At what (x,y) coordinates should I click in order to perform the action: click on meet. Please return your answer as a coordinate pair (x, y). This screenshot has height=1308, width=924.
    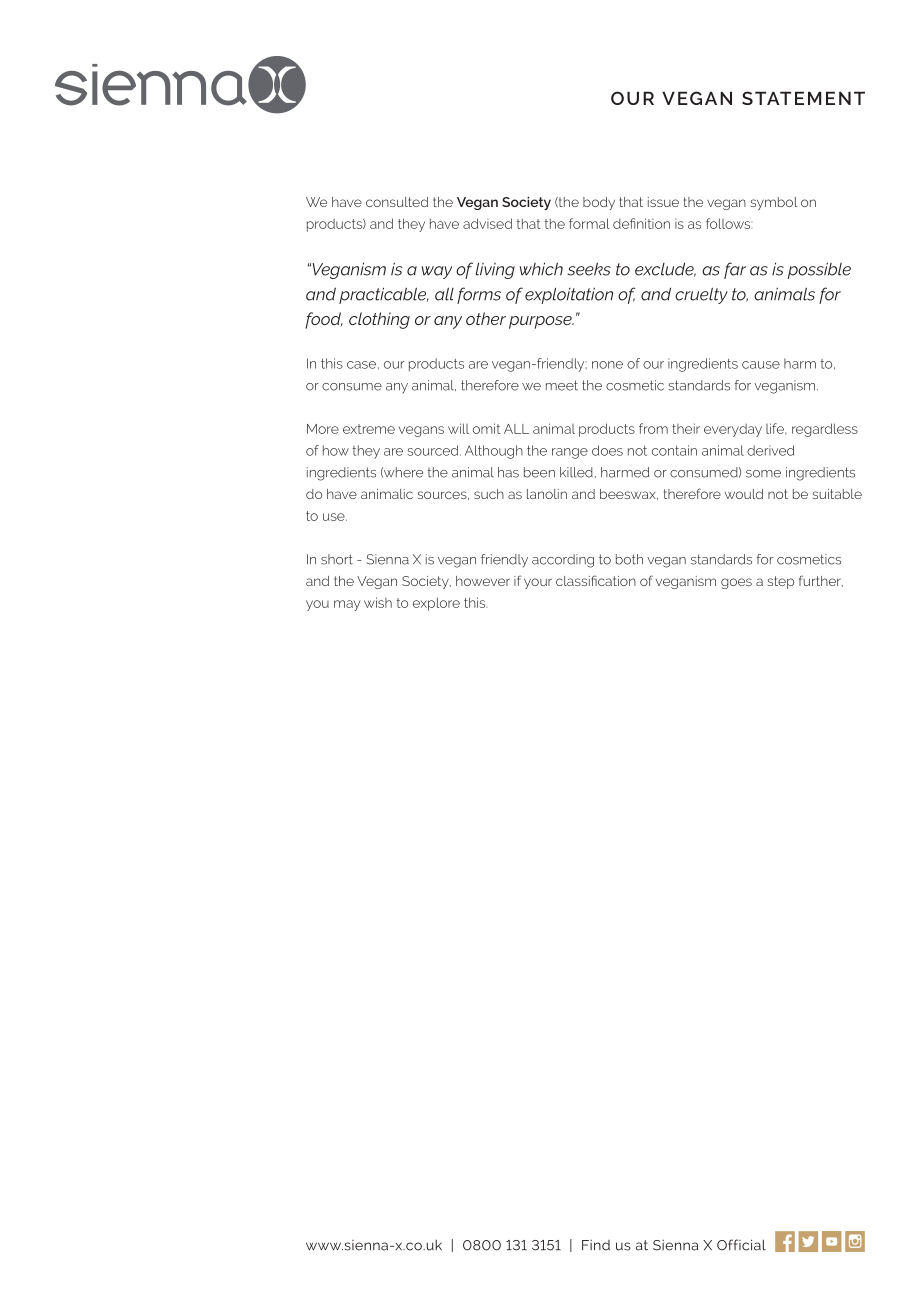
    Looking at the image, I should click on (562, 385).
